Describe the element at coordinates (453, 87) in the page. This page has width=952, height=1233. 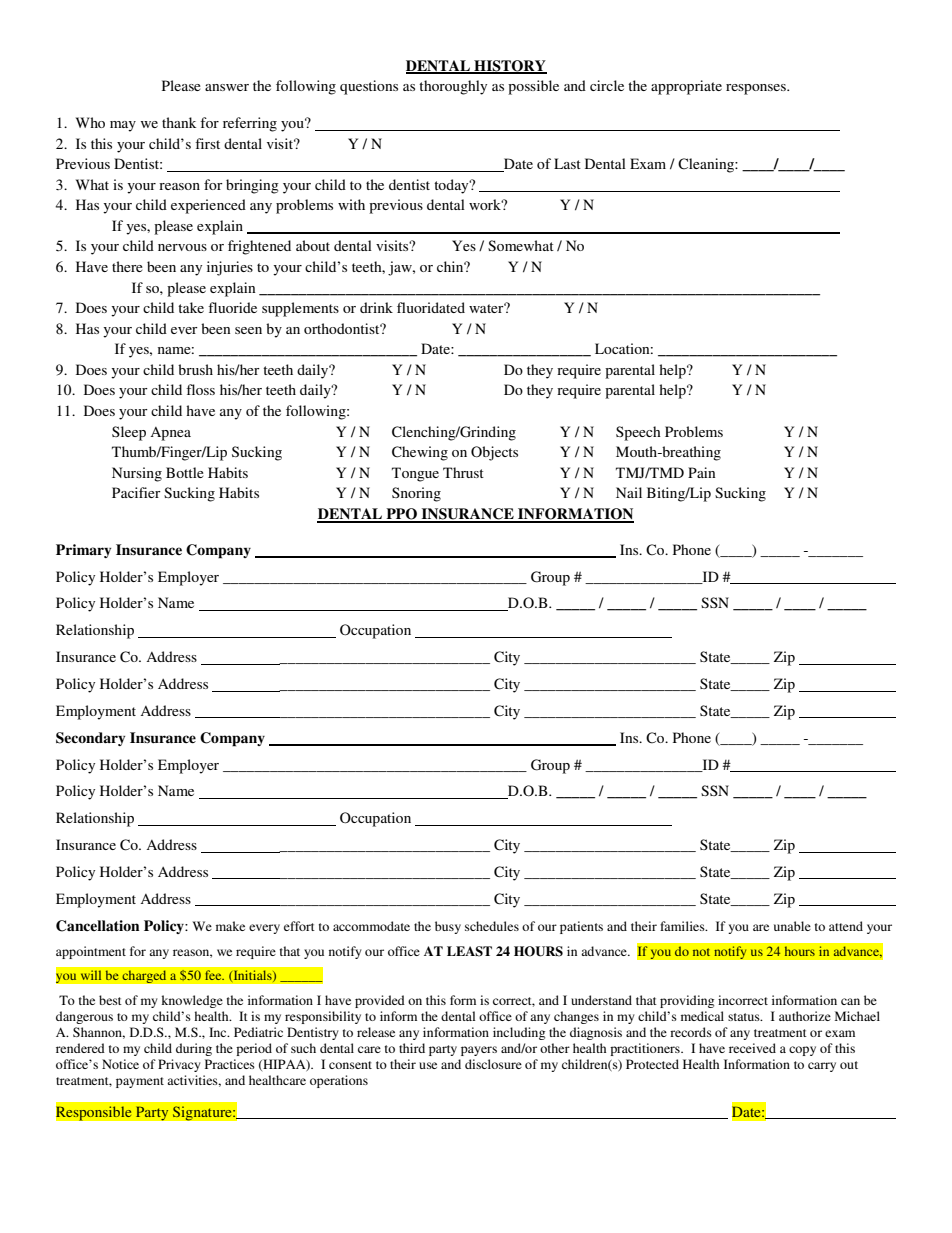
I see `thoroughly` at that location.
